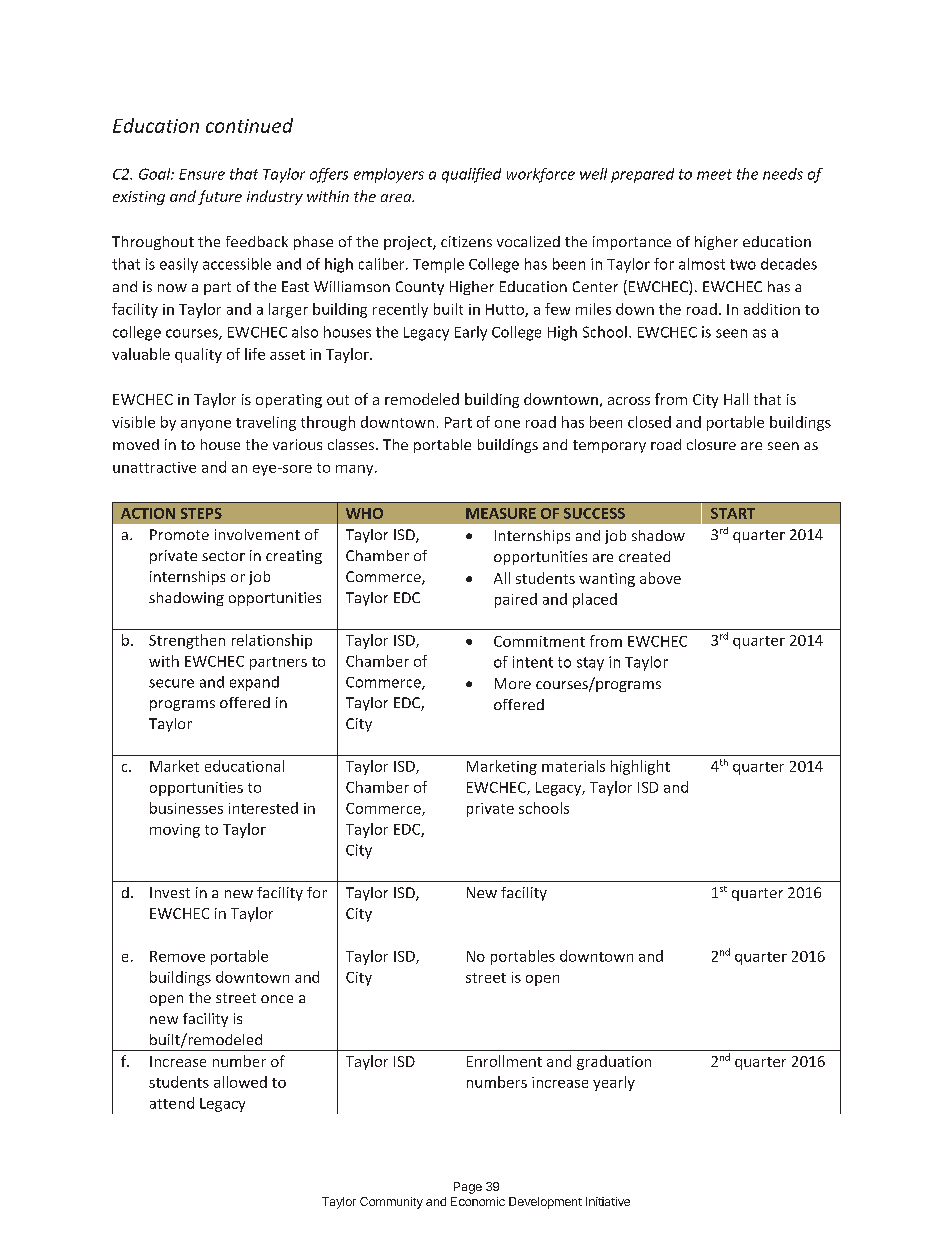 This screenshot has width=952, height=1233. Describe the element at coordinates (714, 174) in the screenshot. I see `meet` at that location.
